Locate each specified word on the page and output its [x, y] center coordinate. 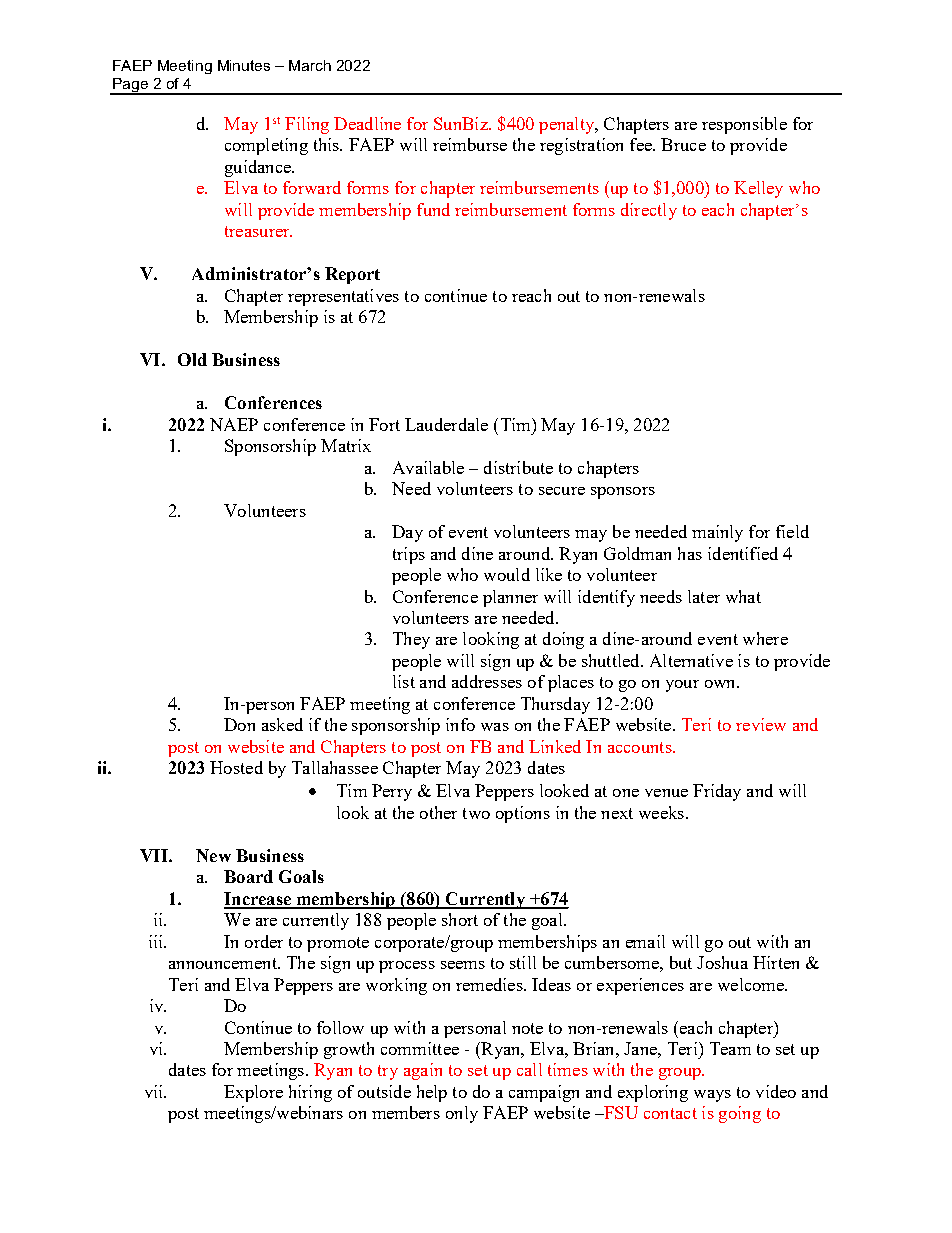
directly [649, 211]
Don [239, 724]
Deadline [367, 123]
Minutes [244, 65]
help [432, 1093]
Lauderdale [446, 424]
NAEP [234, 424]
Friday [717, 792]
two [476, 813]
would [507, 574]
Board [248, 876]
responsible [744, 125]
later [704, 596]
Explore [253, 1093]
